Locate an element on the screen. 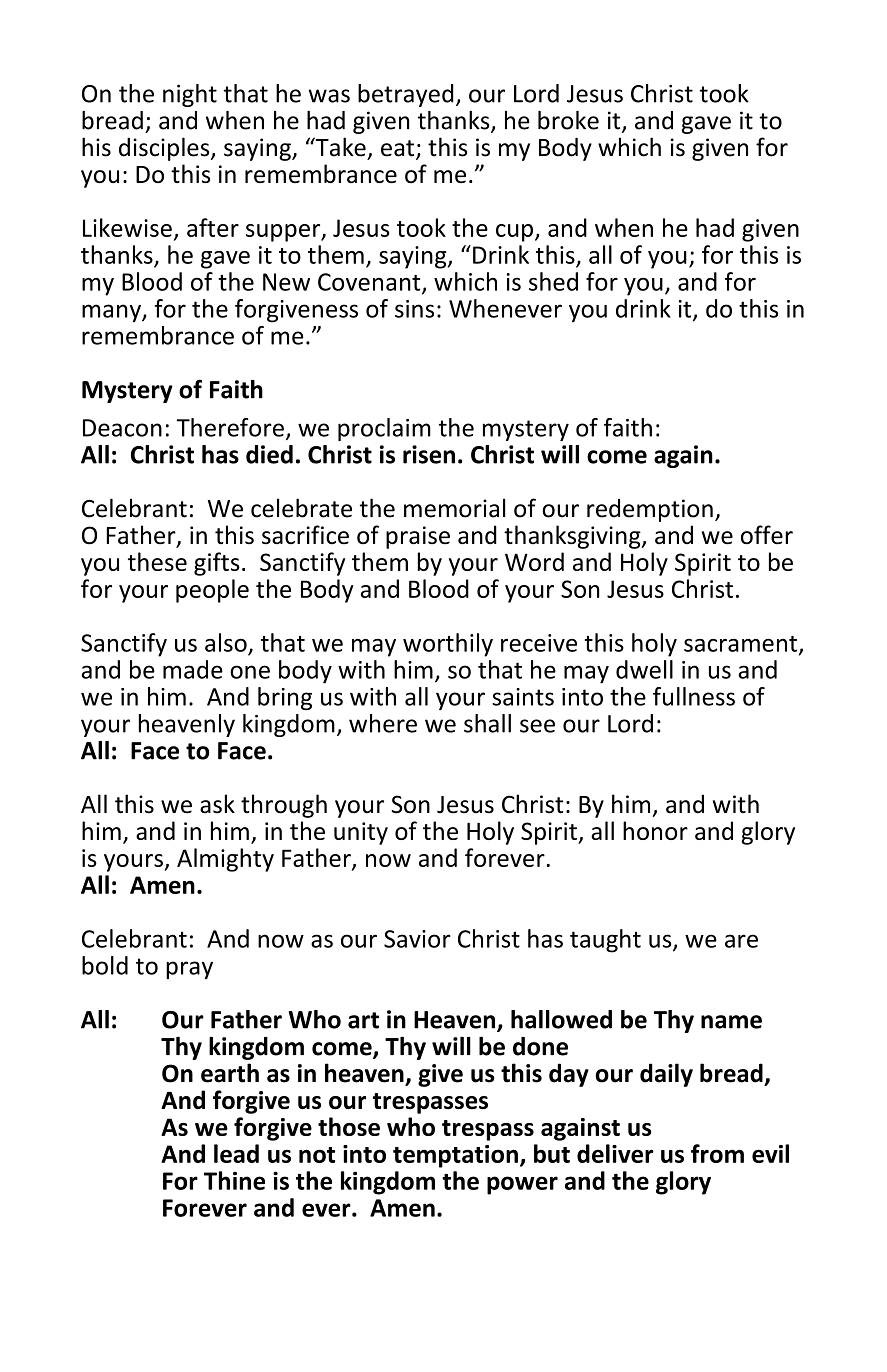  Almighty is located at coordinates (225, 860).
